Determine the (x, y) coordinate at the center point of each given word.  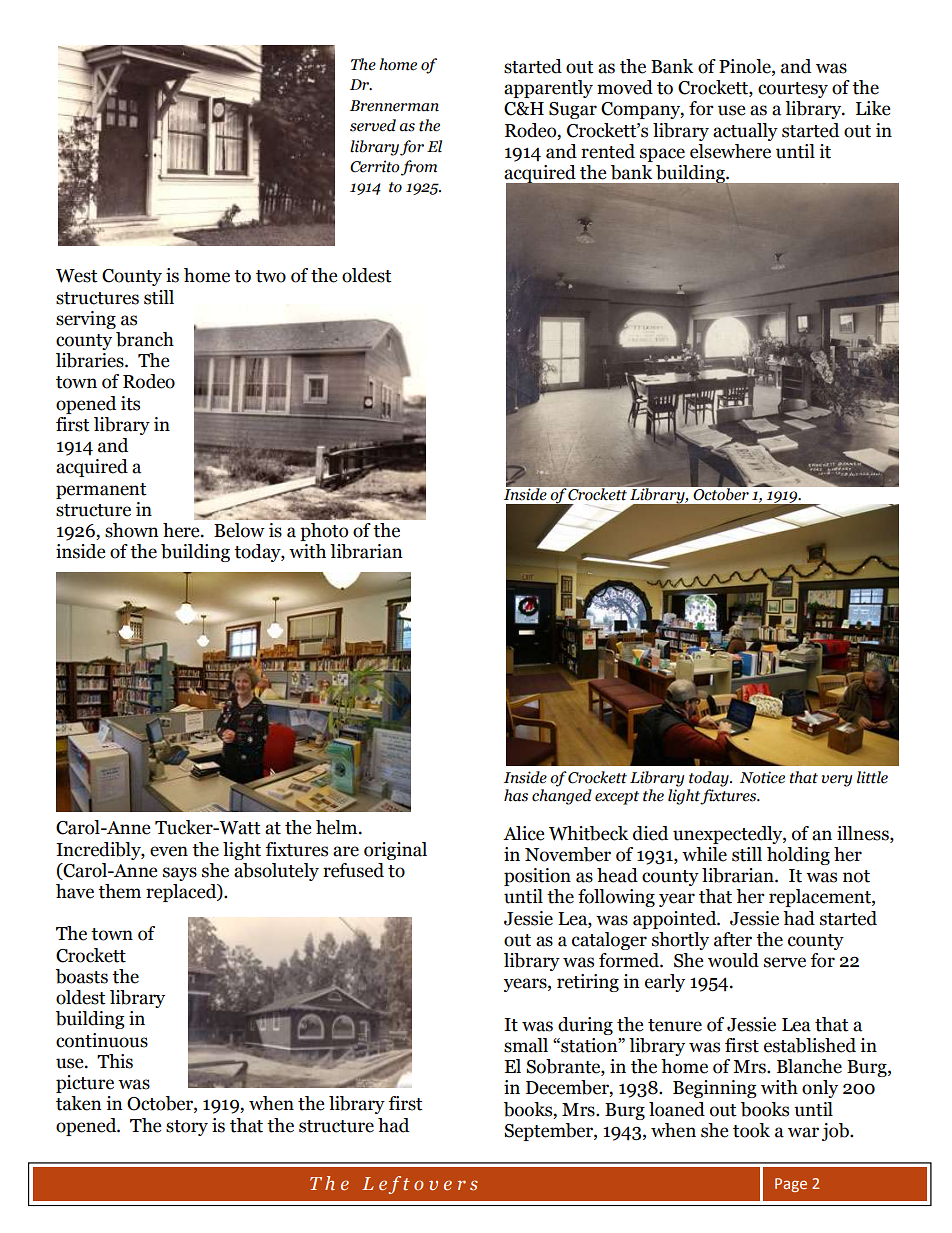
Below (239, 530)
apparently (548, 89)
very (836, 781)
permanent (101, 491)
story (187, 1128)
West (77, 276)
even (169, 851)
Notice (762, 777)
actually (745, 132)
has (516, 795)
